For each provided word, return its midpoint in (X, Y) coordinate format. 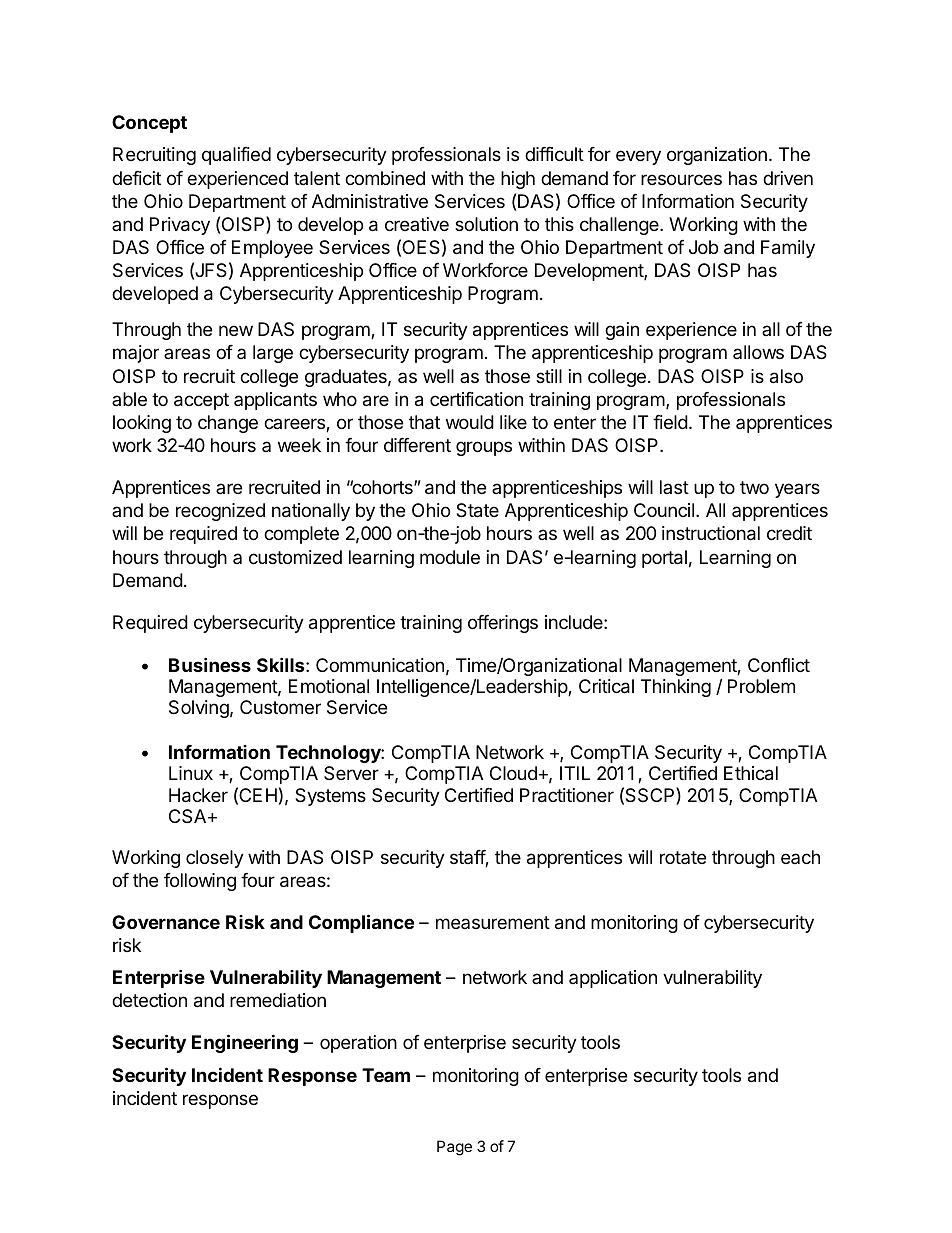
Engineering (245, 1043)
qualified (236, 156)
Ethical (751, 773)
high (518, 180)
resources (681, 179)
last (674, 487)
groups (484, 448)
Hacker (198, 795)
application (613, 979)
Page (454, 1148)
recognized (220, 512)
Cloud (513, 773)
